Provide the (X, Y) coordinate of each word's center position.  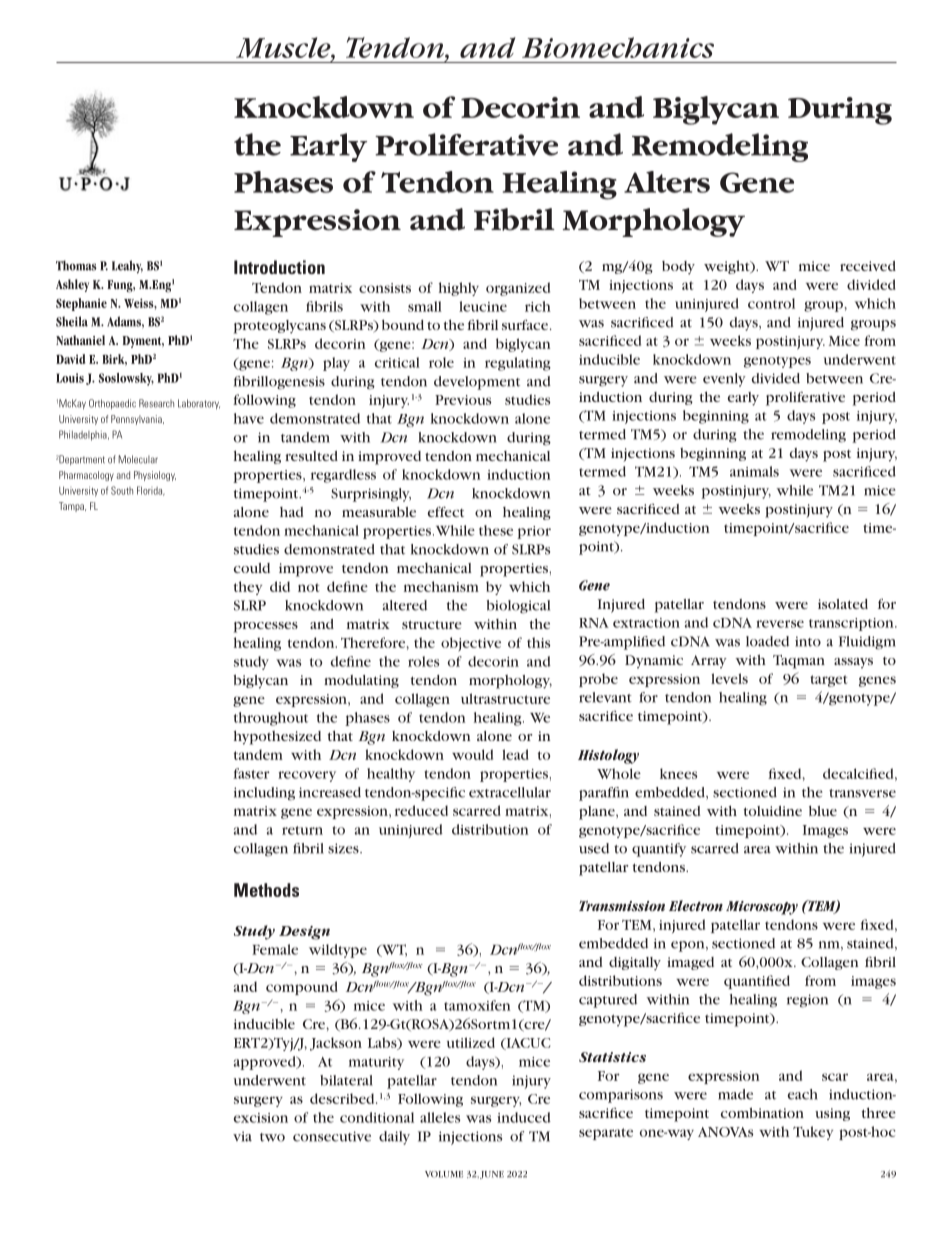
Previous (463, 400)
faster (251, 773)
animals (754, 471)
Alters (667, 182)
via (242, 1136)
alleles (440, 1117)
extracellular (510, 792)
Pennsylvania (137, 420)
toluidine (773, 811)
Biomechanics (618, 47)
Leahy (127, 267)
